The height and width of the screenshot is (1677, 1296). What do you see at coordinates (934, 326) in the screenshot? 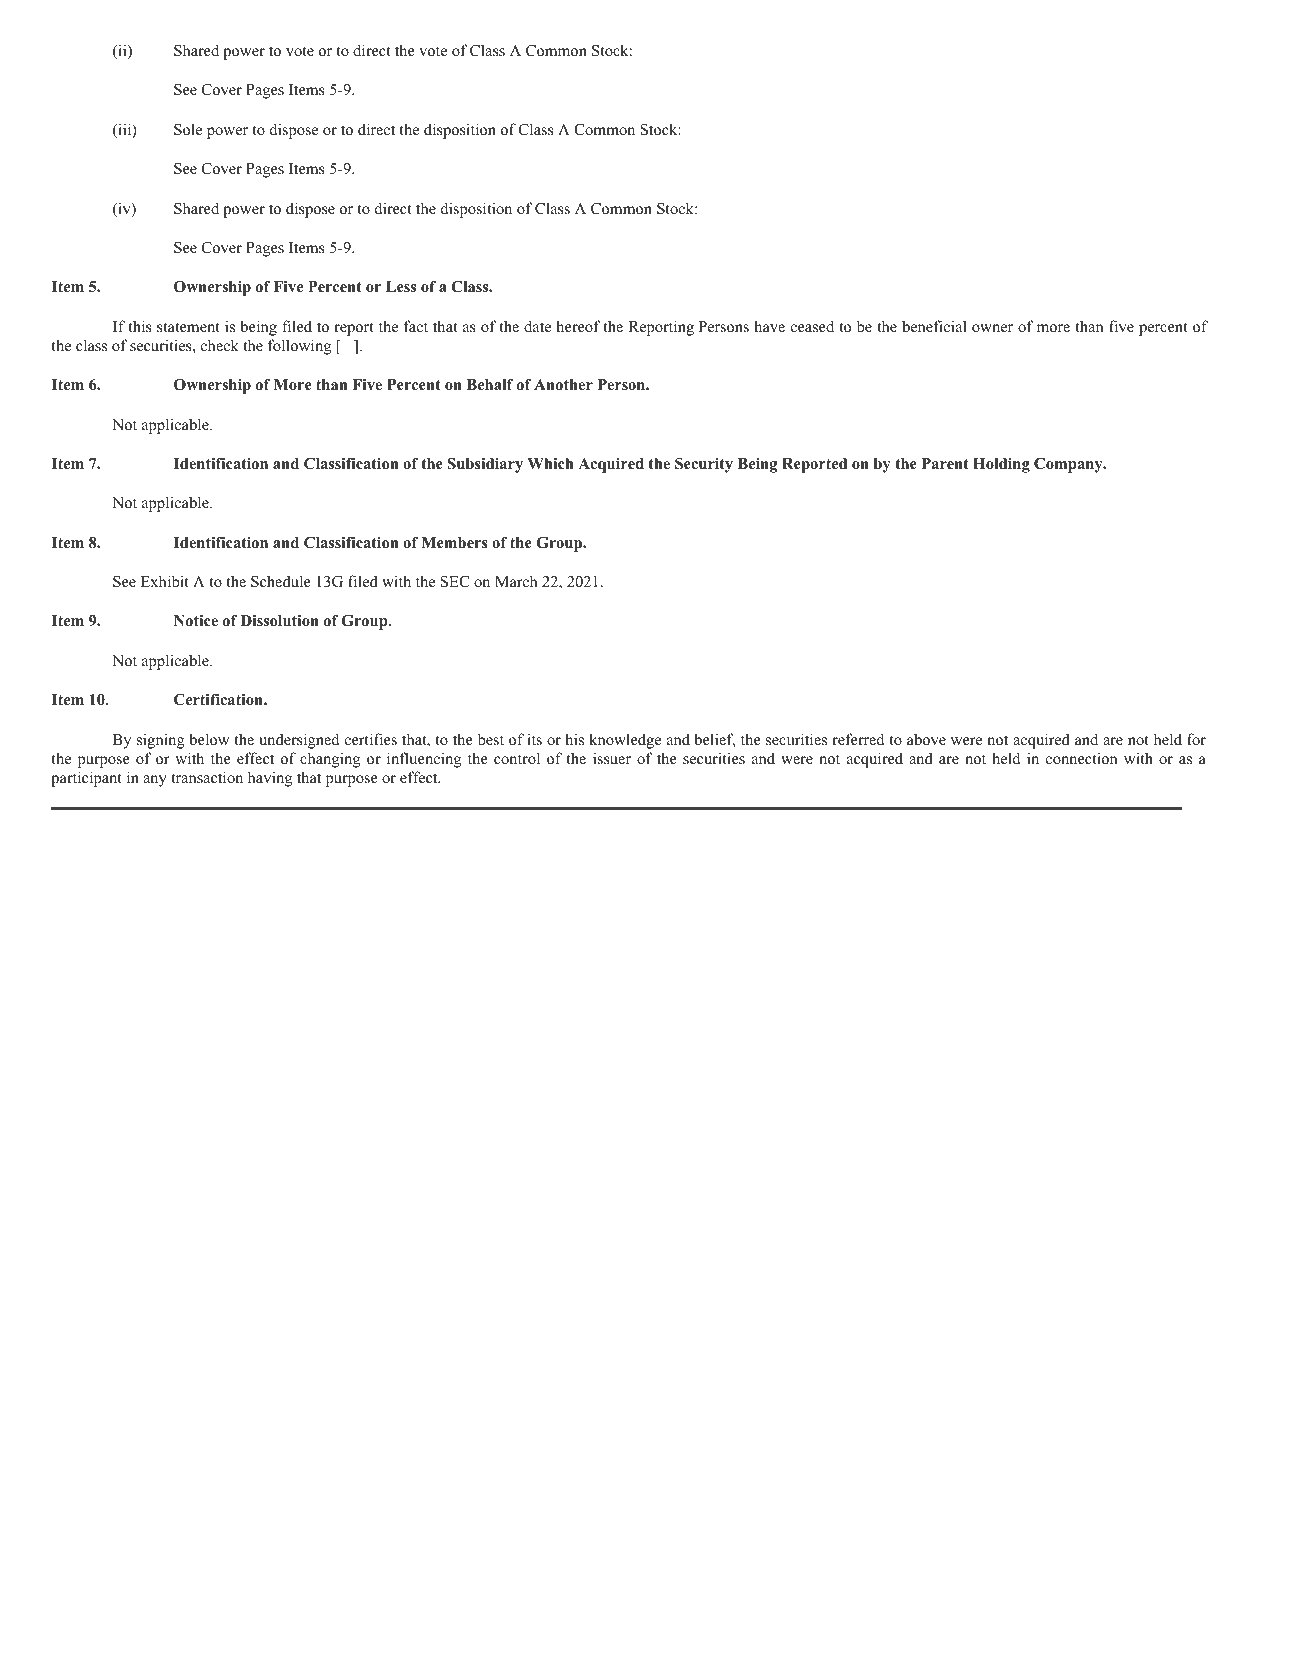
I see `beneficial` at bounding box center [934, 326].
